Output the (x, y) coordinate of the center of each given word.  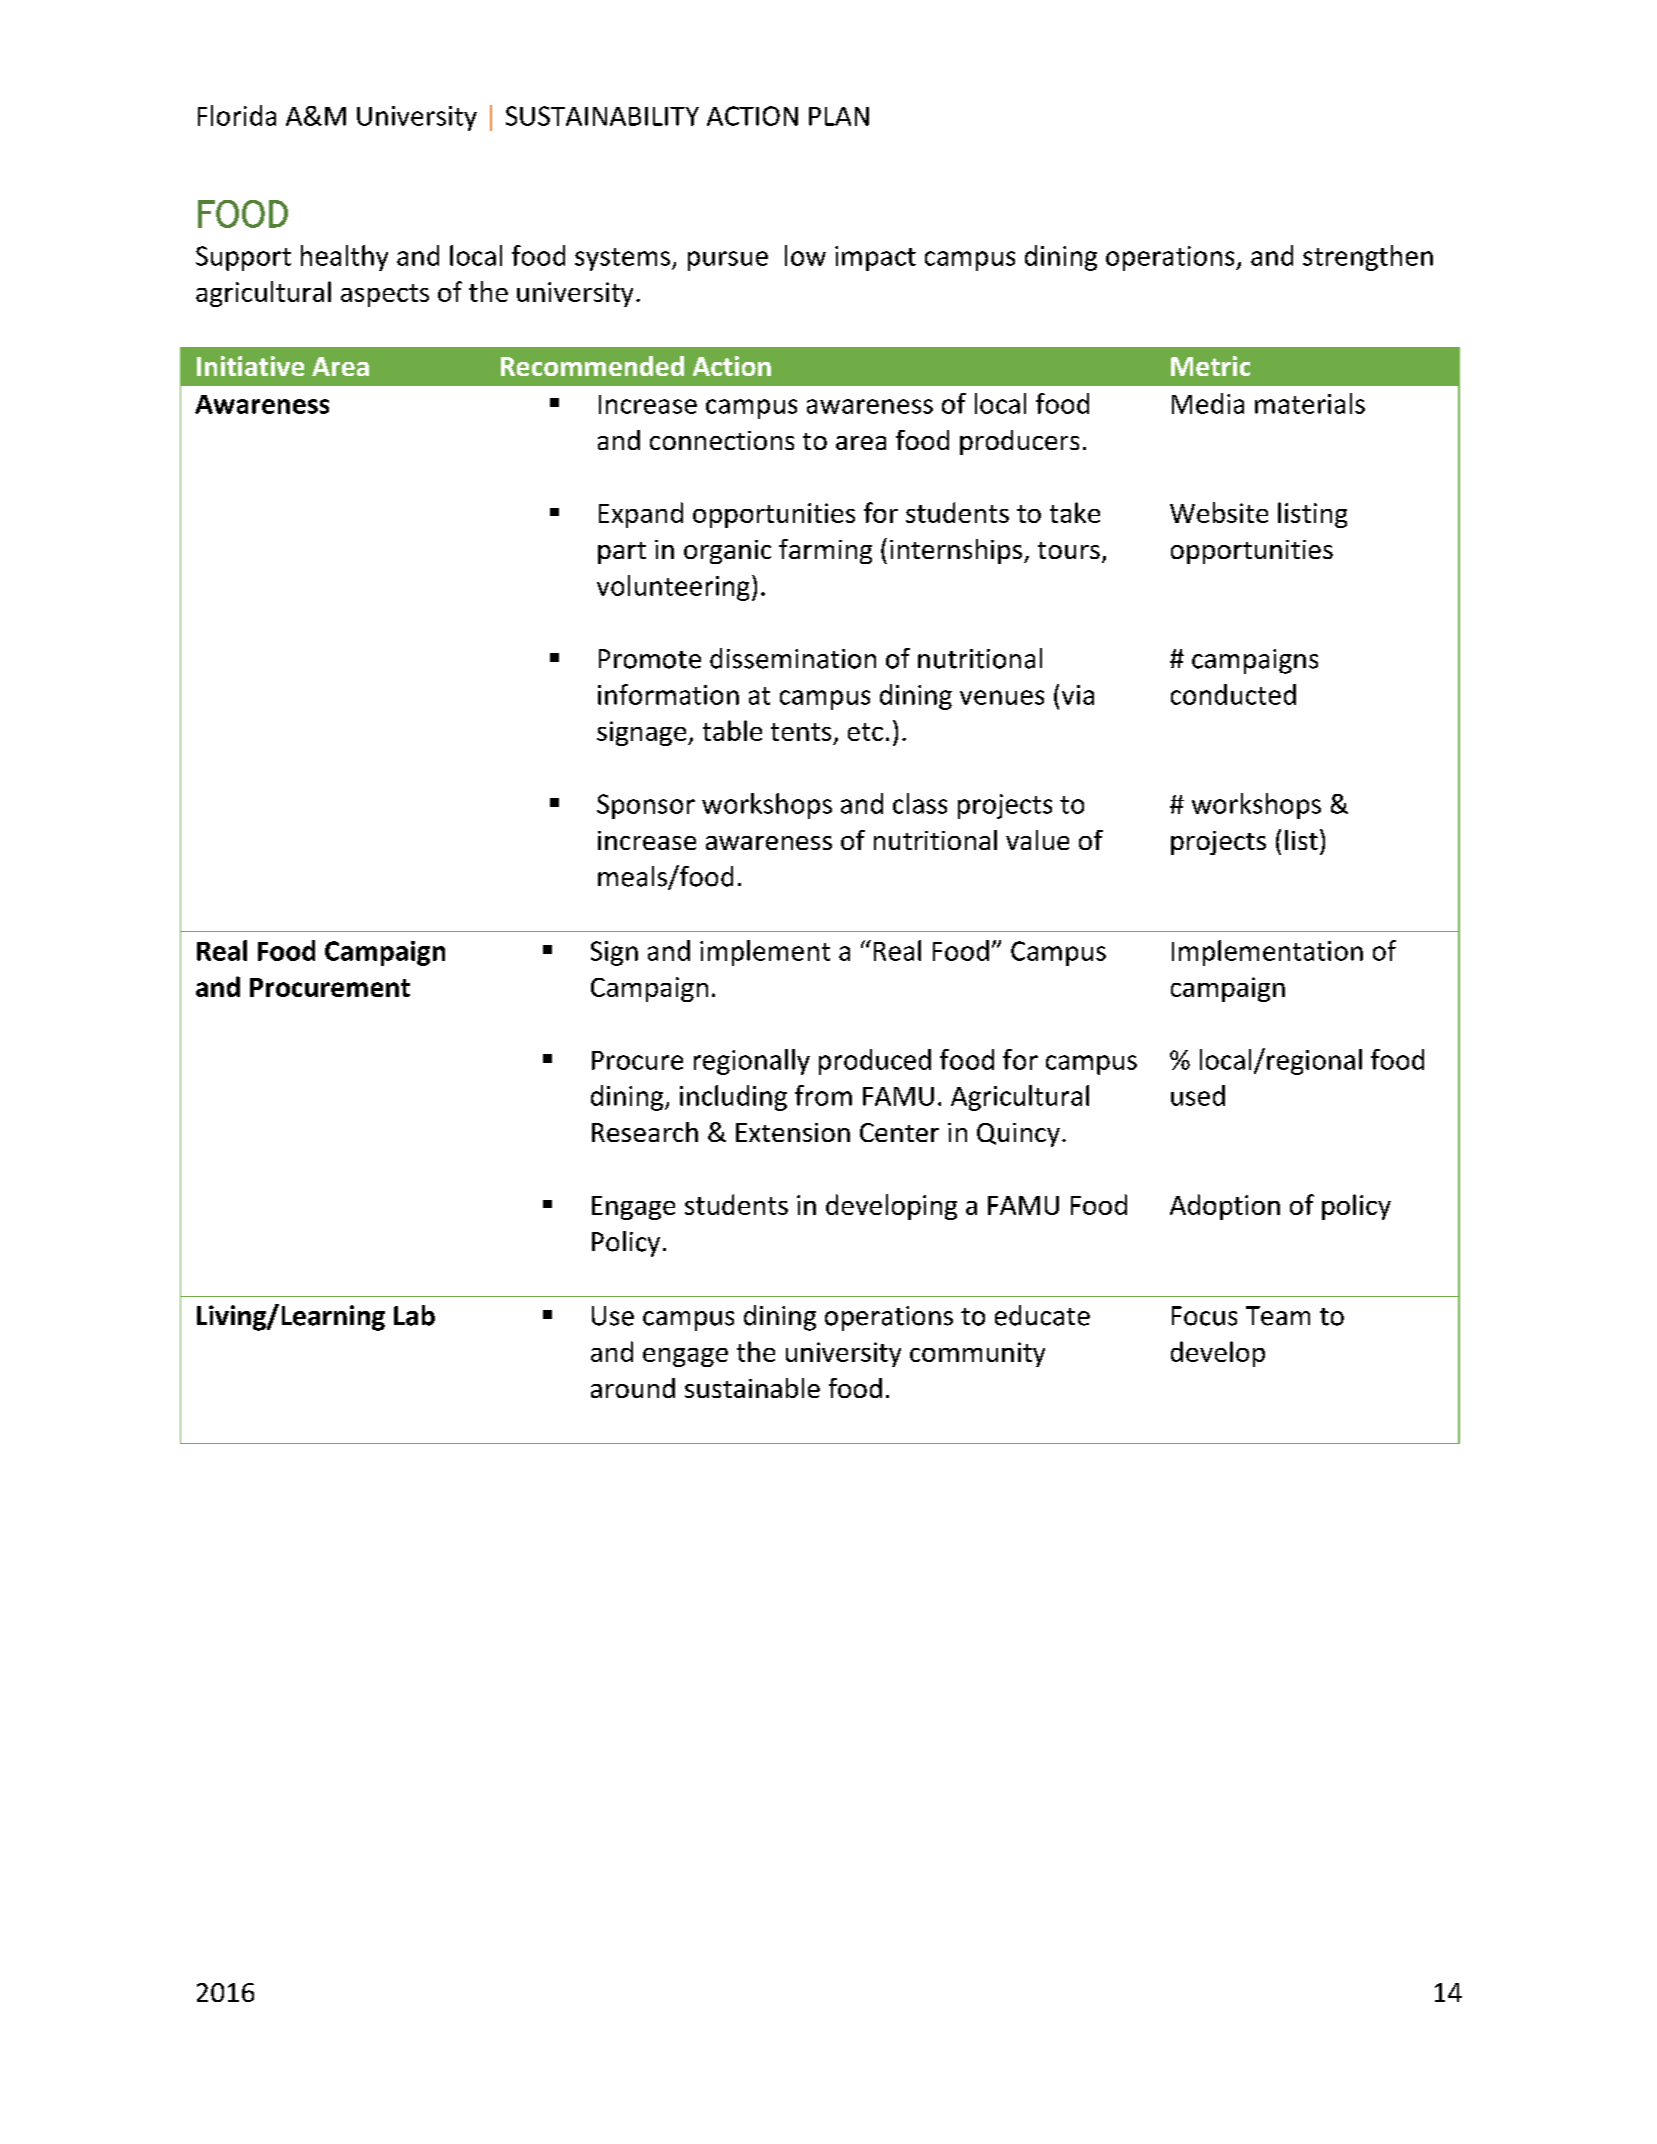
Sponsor (646, 806)
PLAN (839, 116)
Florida (237, 115)
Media (1208, 403)
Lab (414, 1315)
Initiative (250, 366)
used (1198, 1095)
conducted (1233, 694)
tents (801, 732)
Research (645, 1132)
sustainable (752, 1388)
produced (875, 1062)
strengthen (1368, 258)
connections (722, 440)
